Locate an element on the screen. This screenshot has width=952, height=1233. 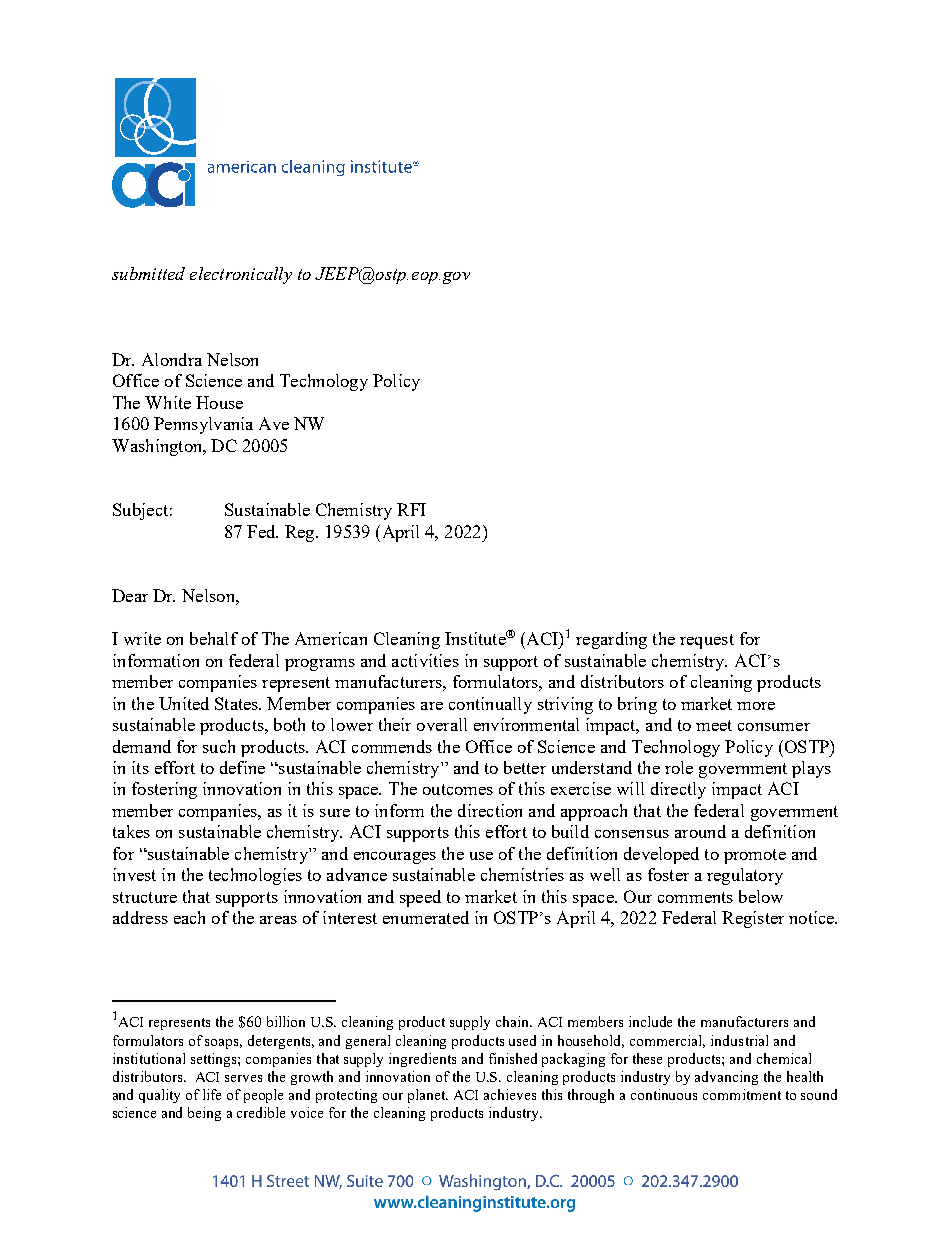
each is located at coordinates (189, 917).
